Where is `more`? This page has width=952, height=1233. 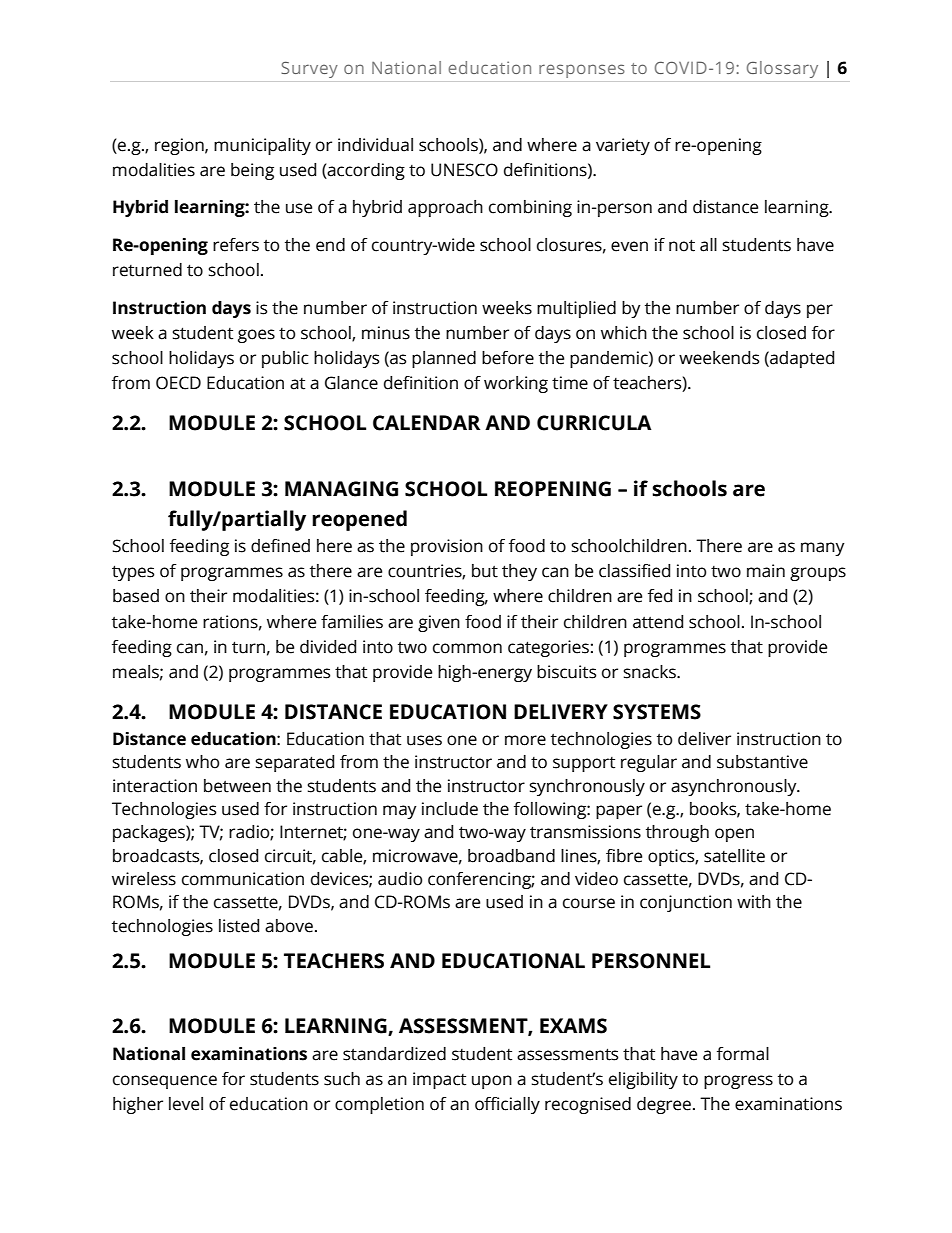 more is located at coordinates (525, 740).
